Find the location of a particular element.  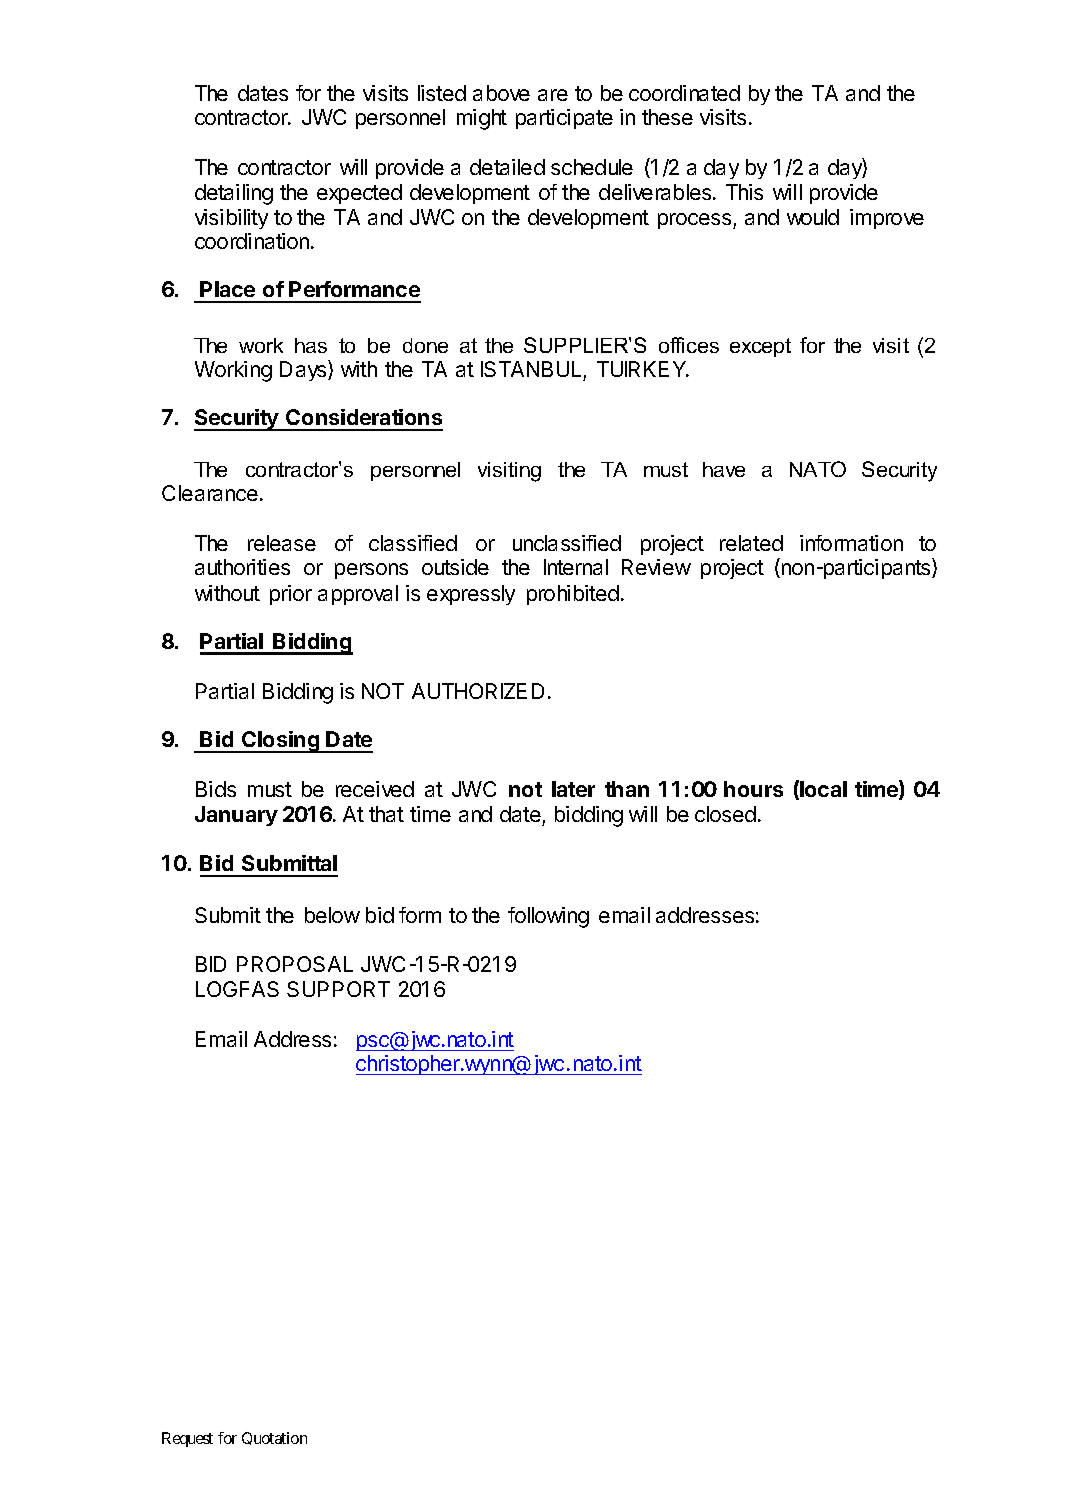

participate is located at coordinates (564, 119).
